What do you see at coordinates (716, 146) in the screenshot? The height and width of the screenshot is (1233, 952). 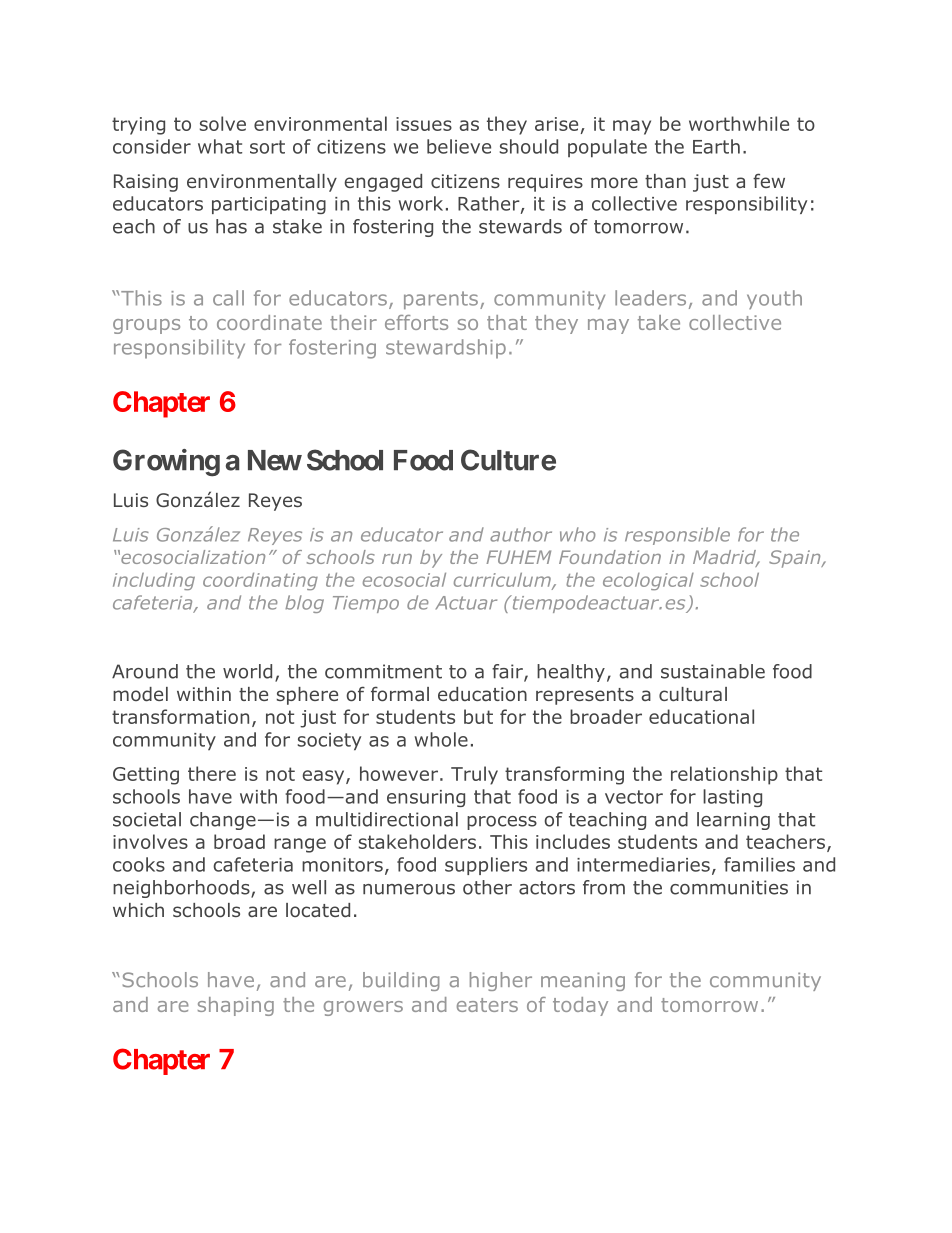 I see `Earth` at bounding box center [716, 146].
